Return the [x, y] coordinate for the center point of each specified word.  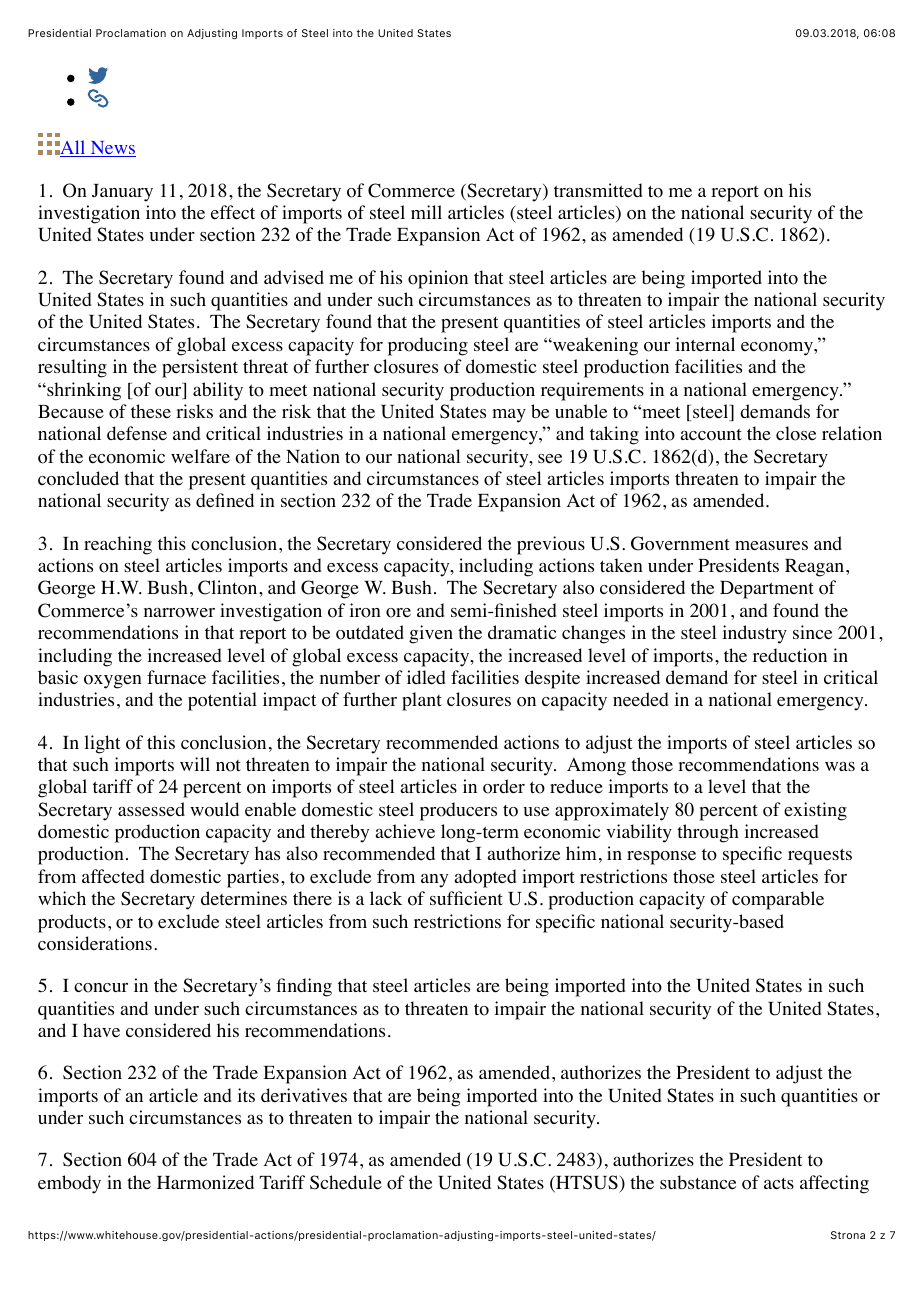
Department [767, 590]
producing [428, 346]
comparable [778, 900]
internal [705, 344]
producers [458, 811]
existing [815, 811]
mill [426, 212]
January [122, 193]
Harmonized [205, 1182]
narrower [179, 613]
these [151, 411]
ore [398, 613]
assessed [151, 809]
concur [101, 988]
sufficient [466, 898]
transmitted [598, 190]
